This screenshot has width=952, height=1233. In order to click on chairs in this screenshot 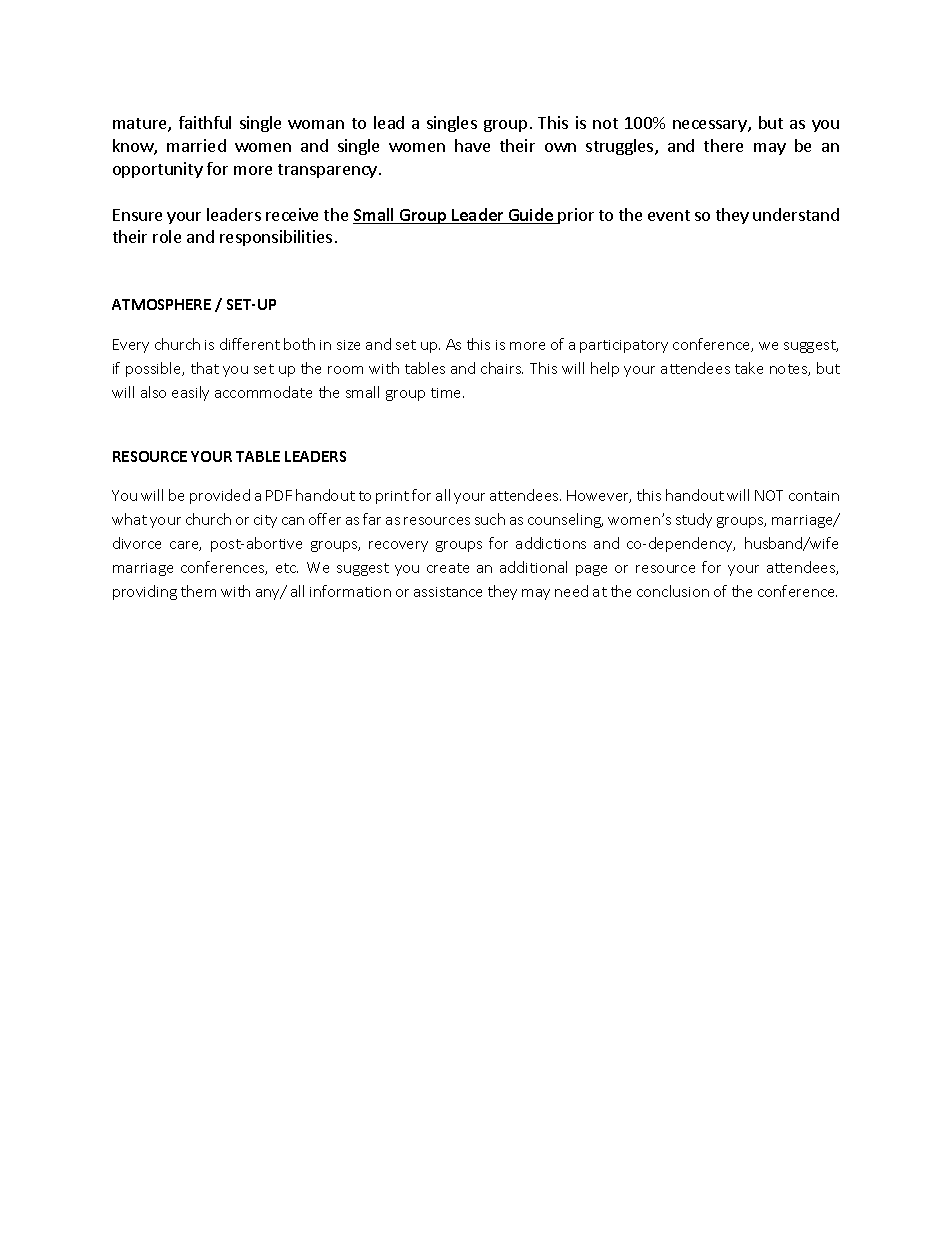, I will do `click(502, 368)`.
